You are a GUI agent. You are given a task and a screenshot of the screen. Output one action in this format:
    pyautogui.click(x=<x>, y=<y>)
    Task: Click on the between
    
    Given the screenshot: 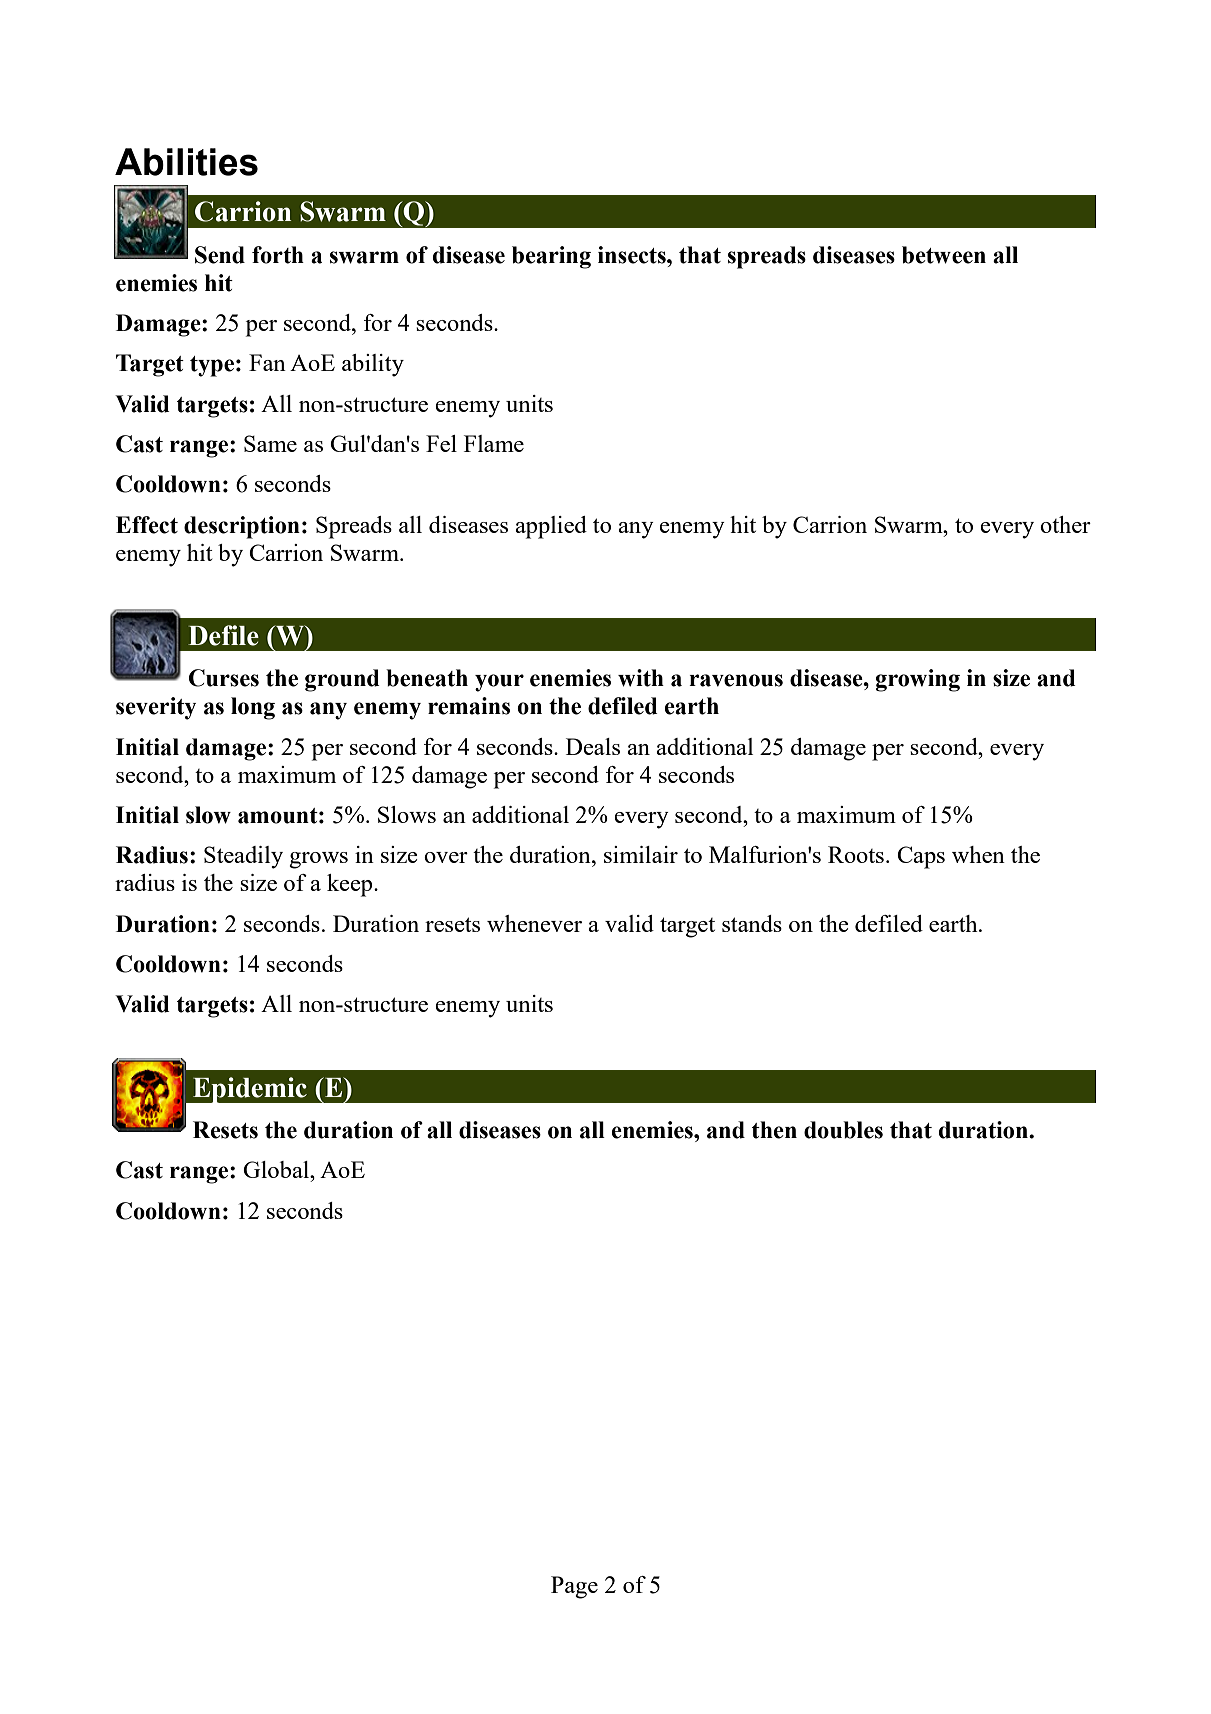 What is the action you would take?
    pyautogui.click(x=944, y=255)
